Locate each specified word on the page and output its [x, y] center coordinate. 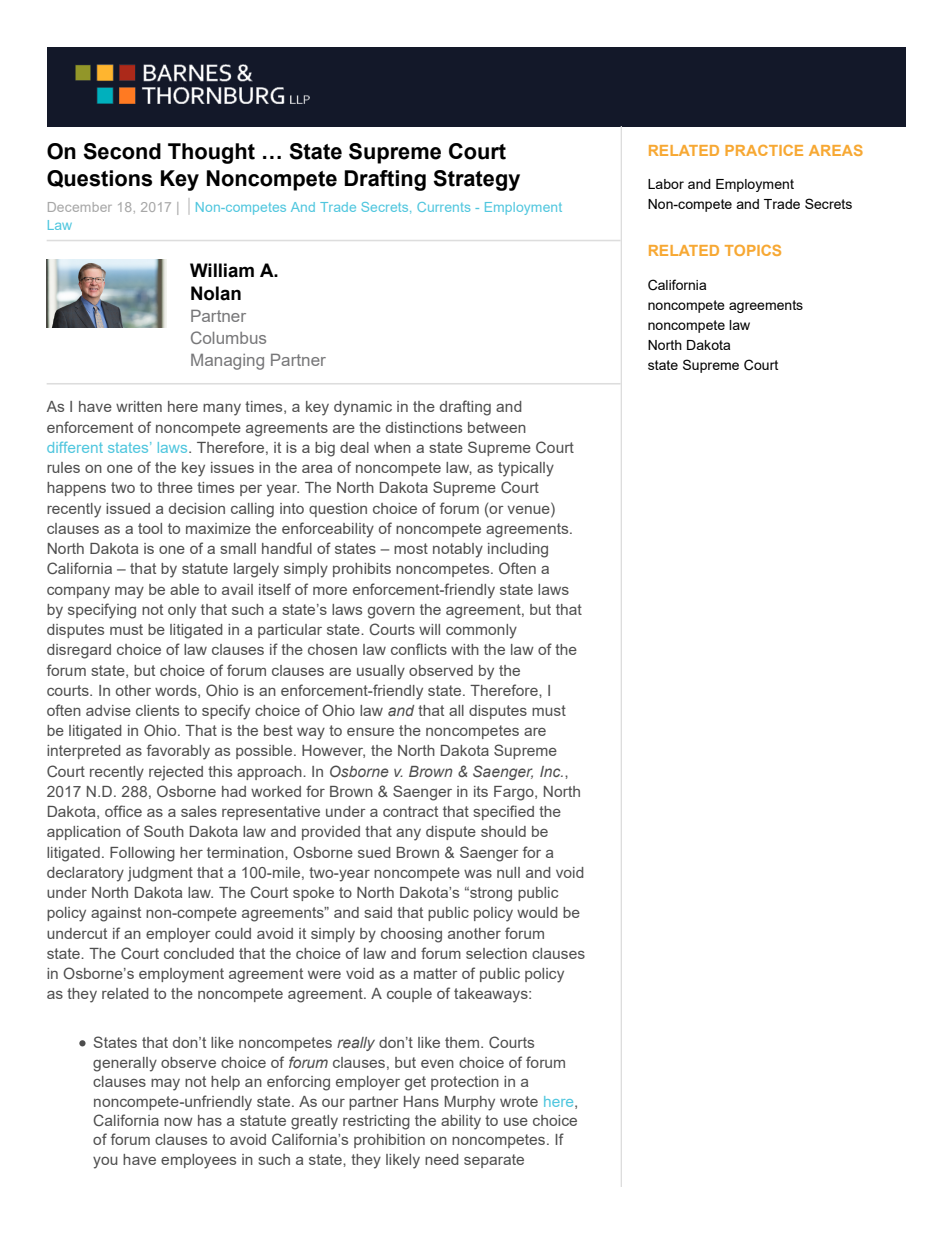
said [378, 912]
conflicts [419, 649]
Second [122, 151]
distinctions [424, 427]
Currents [443, 207]
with [465, 649]
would [537, 912]
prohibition [389, 1141]
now [178, 1122]
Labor [666, 184]
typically [526, 469]
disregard [79, 651]
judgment [160, 874]
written [139, 406]
